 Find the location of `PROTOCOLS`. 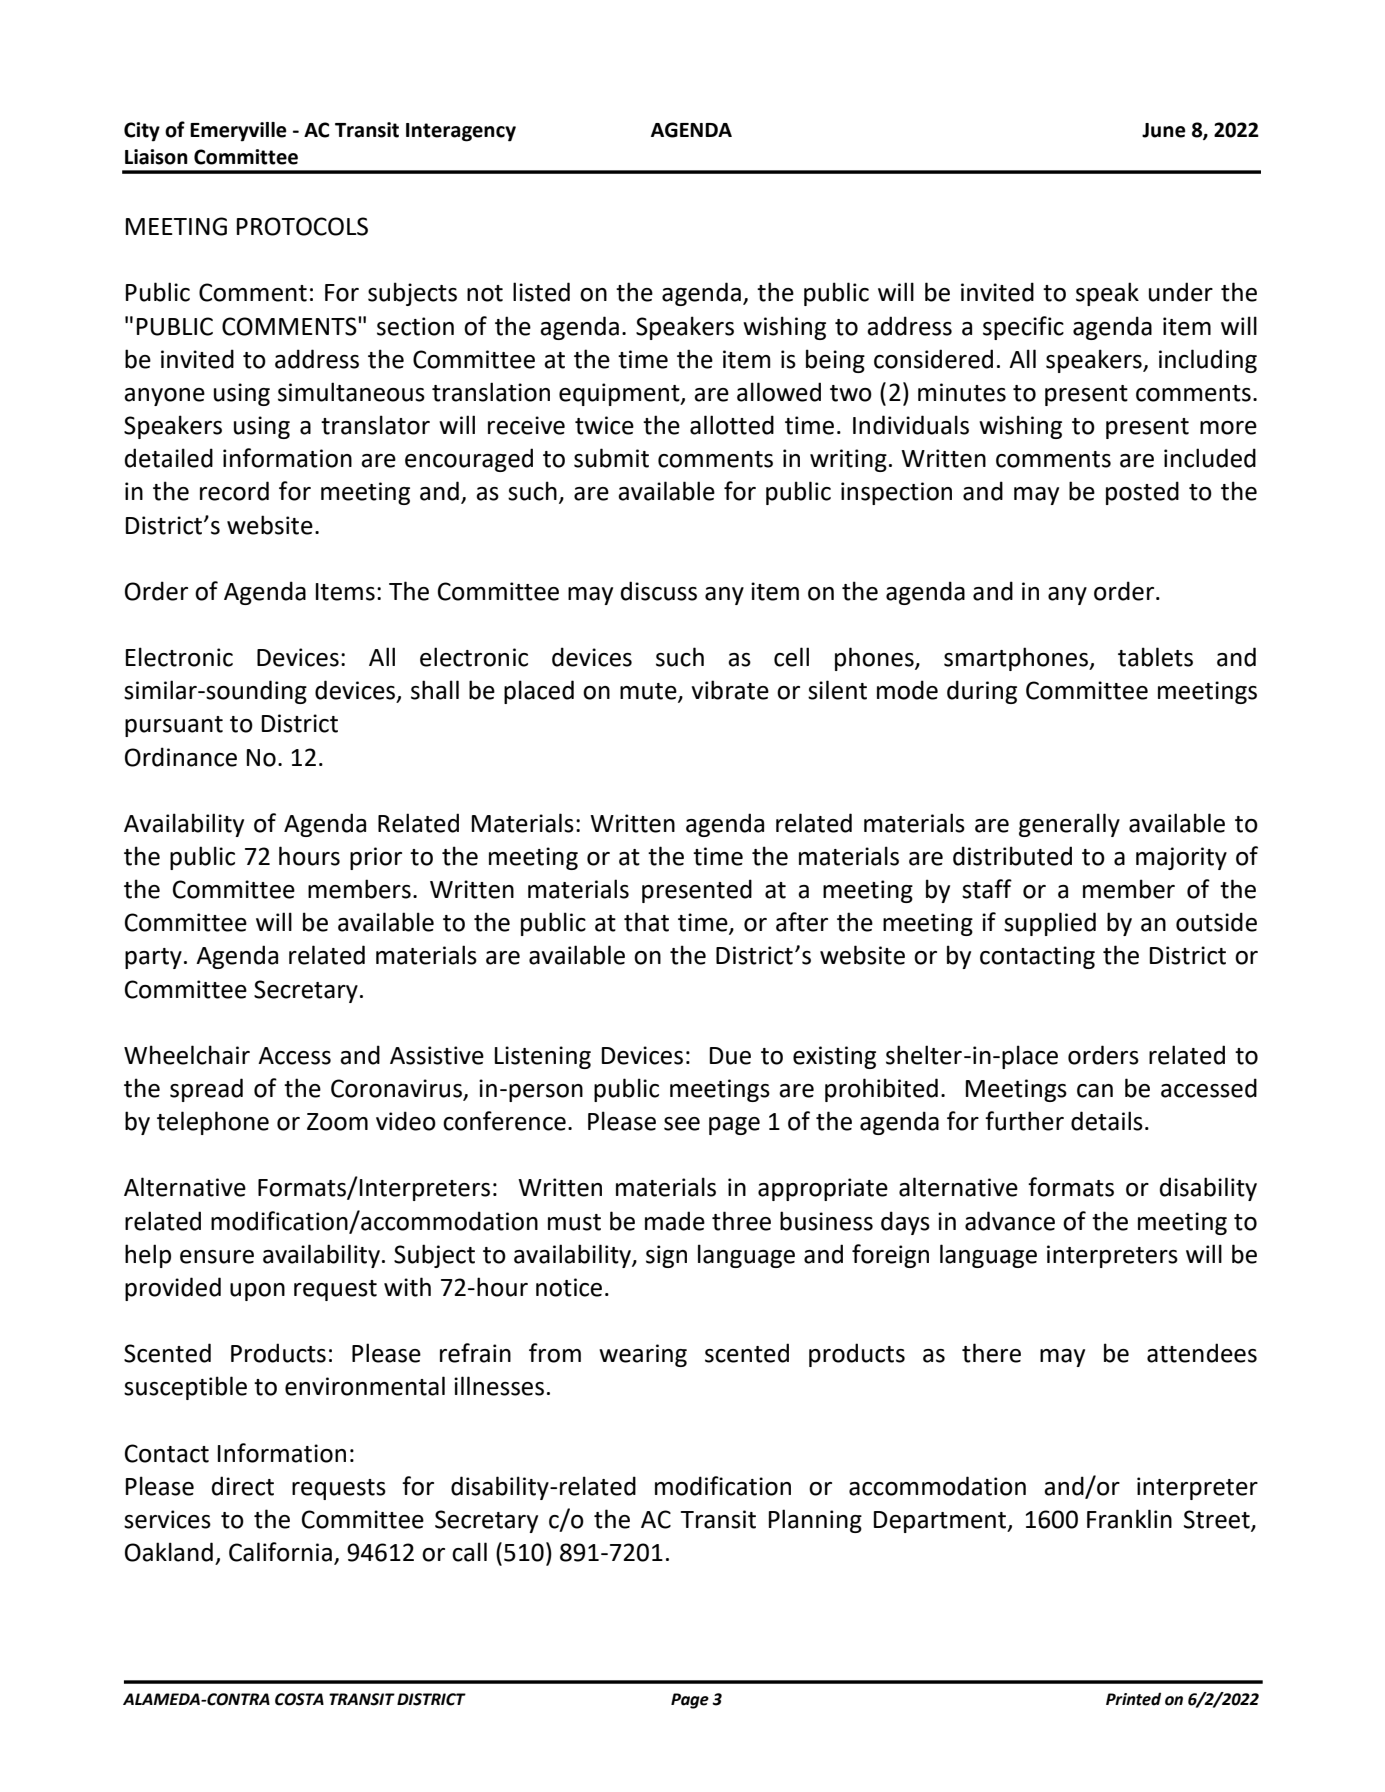

PROTOCOLS is located at coordinates (302, 226).
